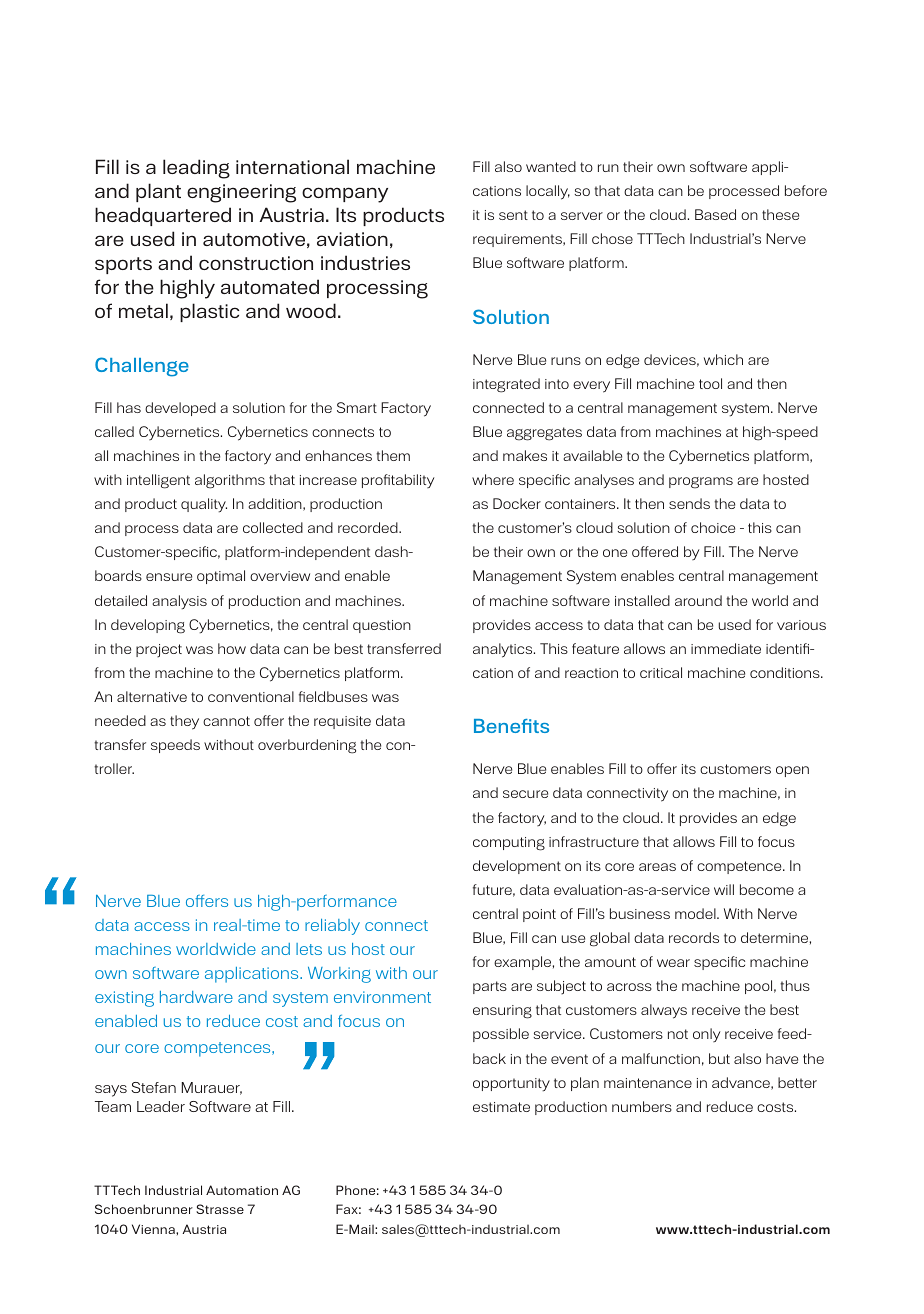  What do you see at coordinates (242, 1190) in the screenshot?
I see `Automation` at bounding box center [242, 1190].
